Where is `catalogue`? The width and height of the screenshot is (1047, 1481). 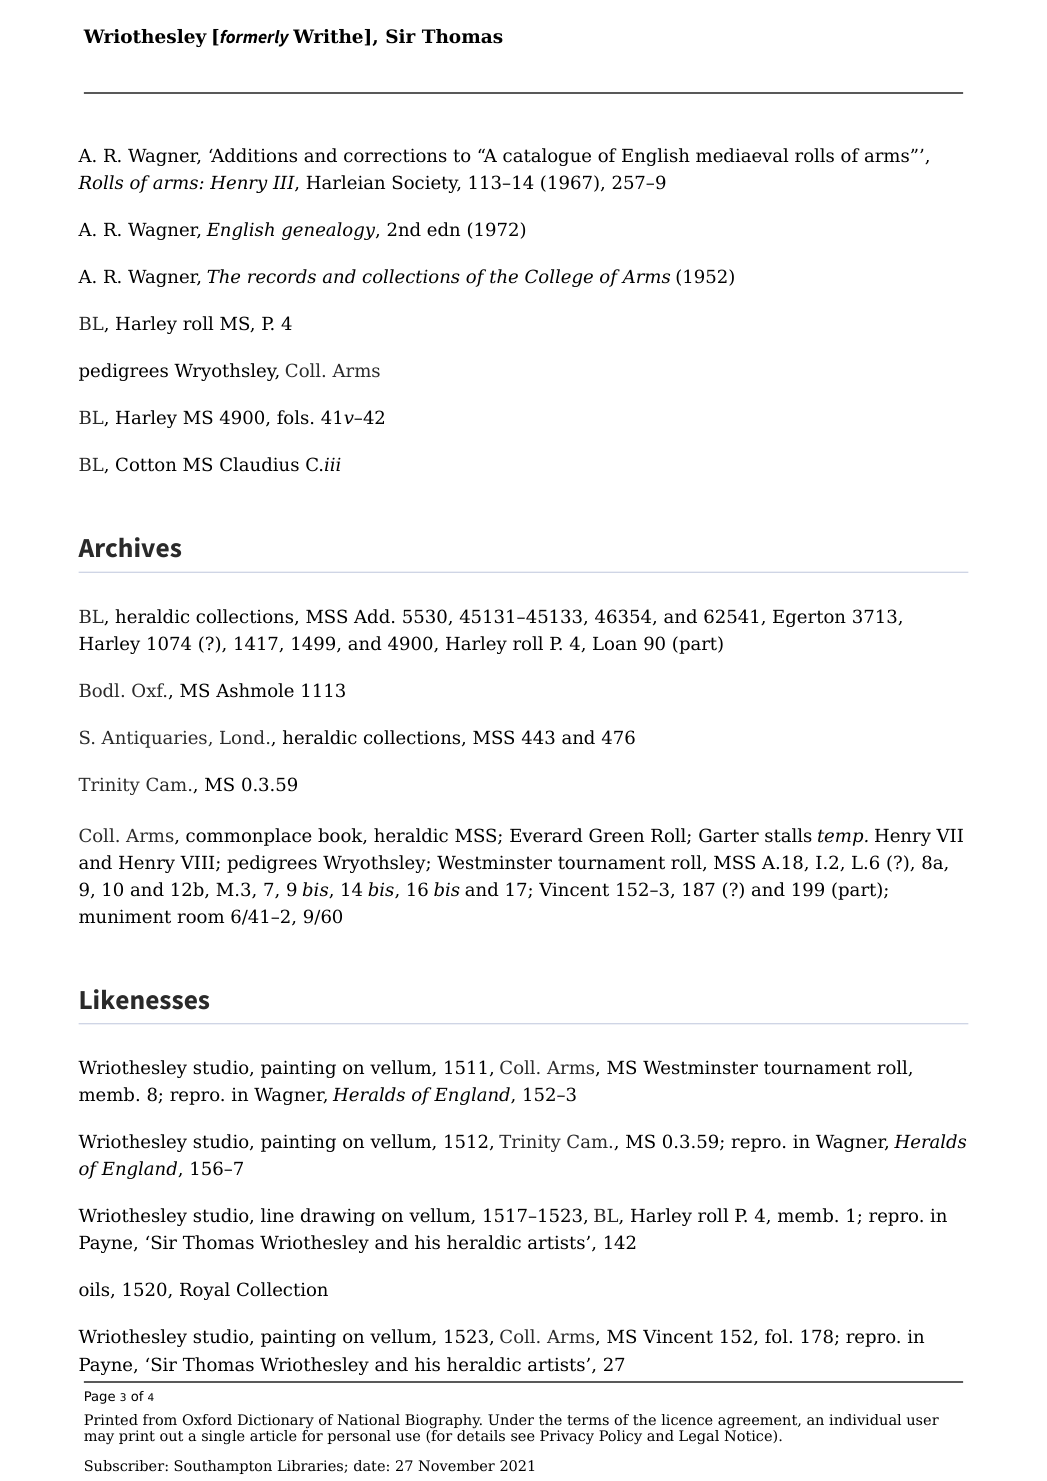
catalogue is located at coordinates (547, 157).
